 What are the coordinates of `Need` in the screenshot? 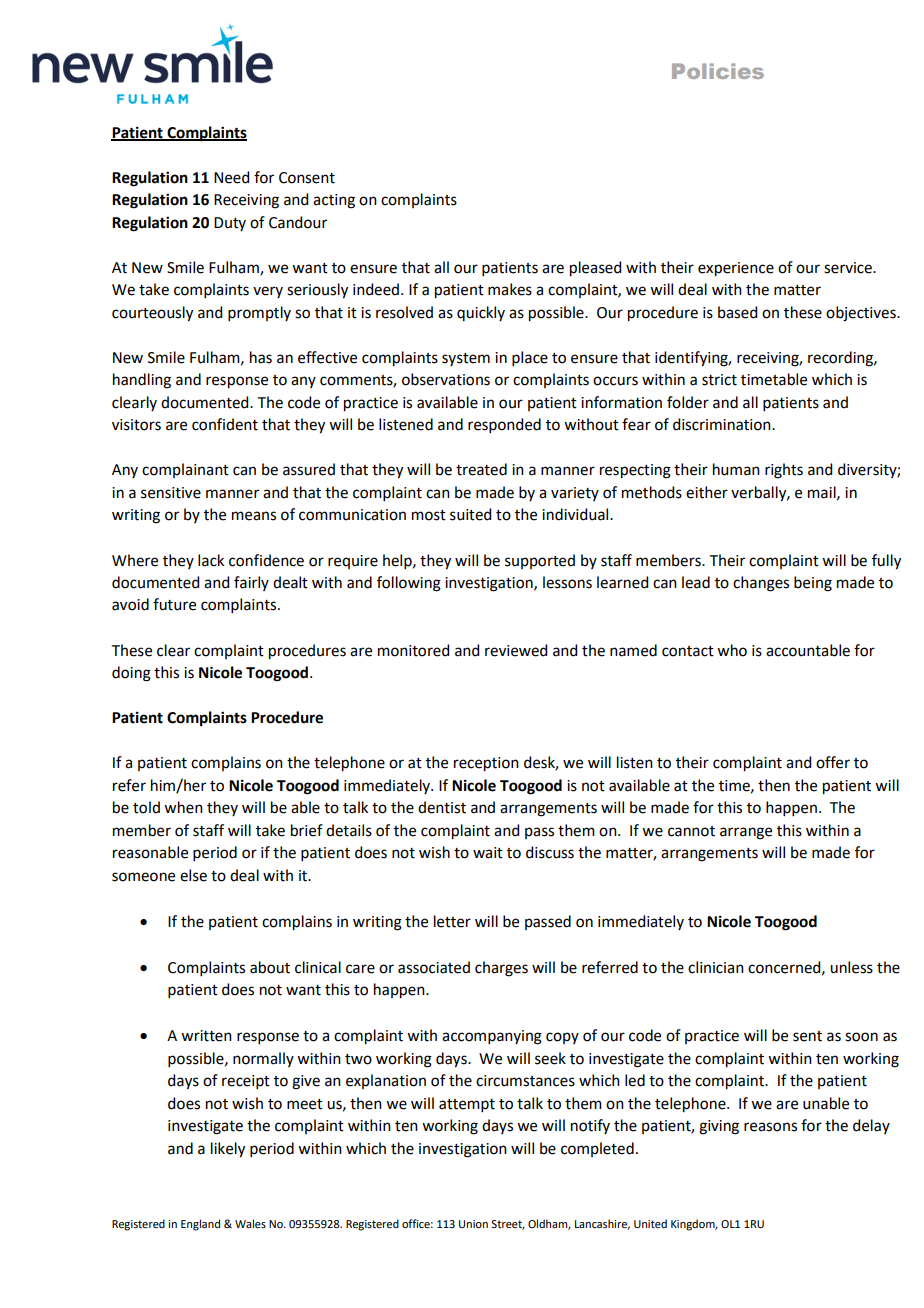 It's located at (231, 177).
